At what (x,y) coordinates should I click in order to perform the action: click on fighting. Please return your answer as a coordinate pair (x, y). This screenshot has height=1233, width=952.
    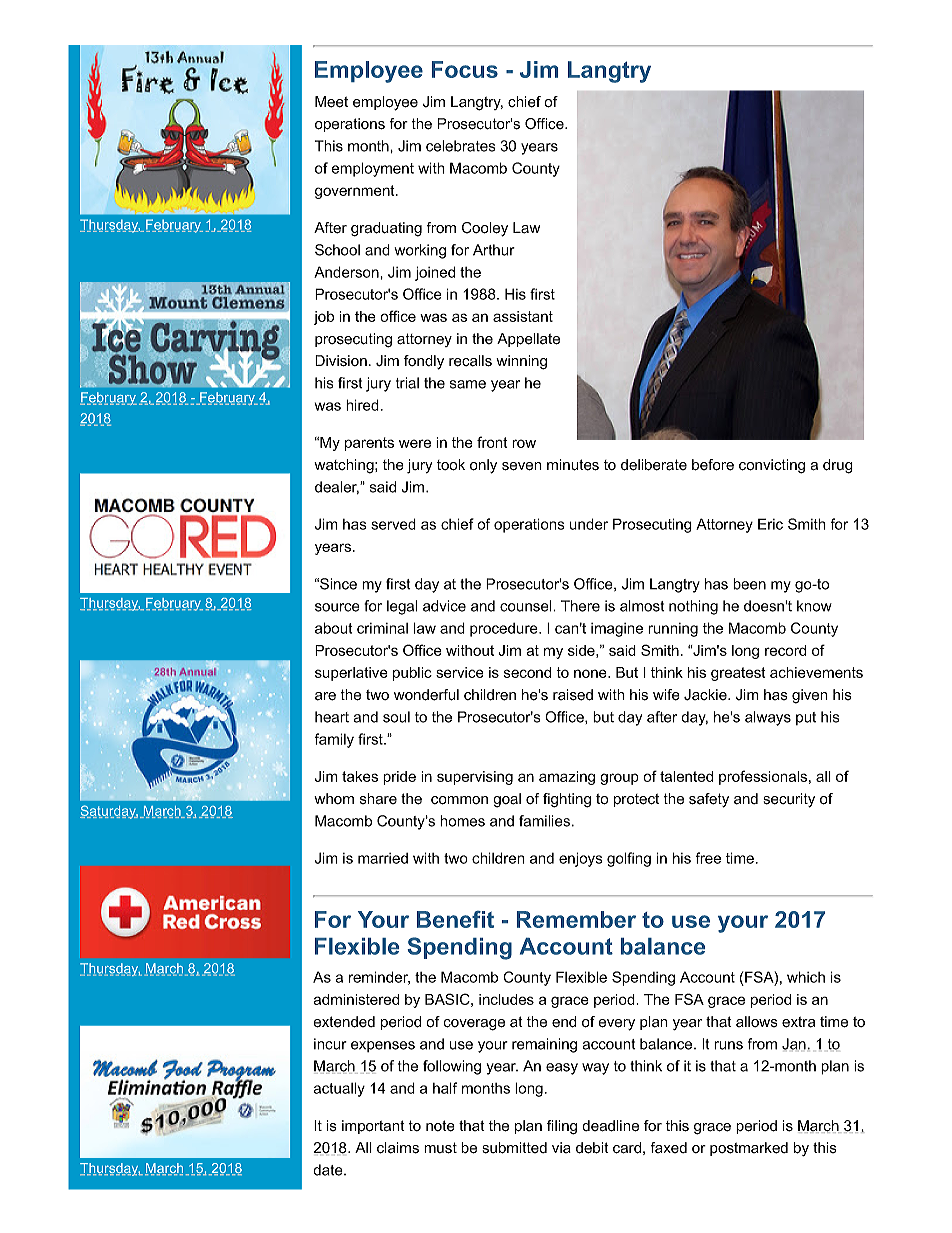
    Looking at the image, I should click on (567, 800).
